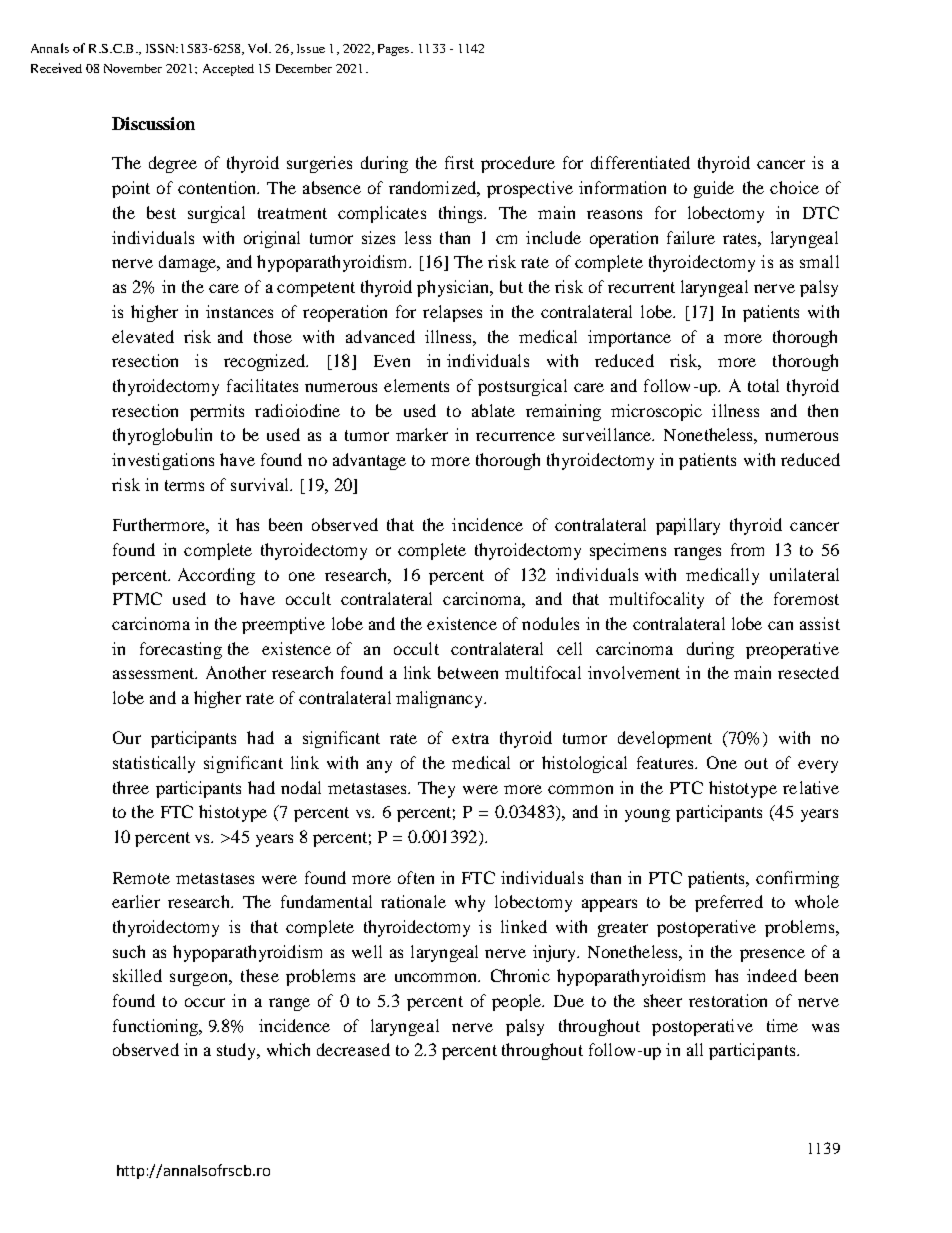 The image size is (952, 1233). Describe the element at coordinates (666, 762) in the document. I see `features` at that location.
